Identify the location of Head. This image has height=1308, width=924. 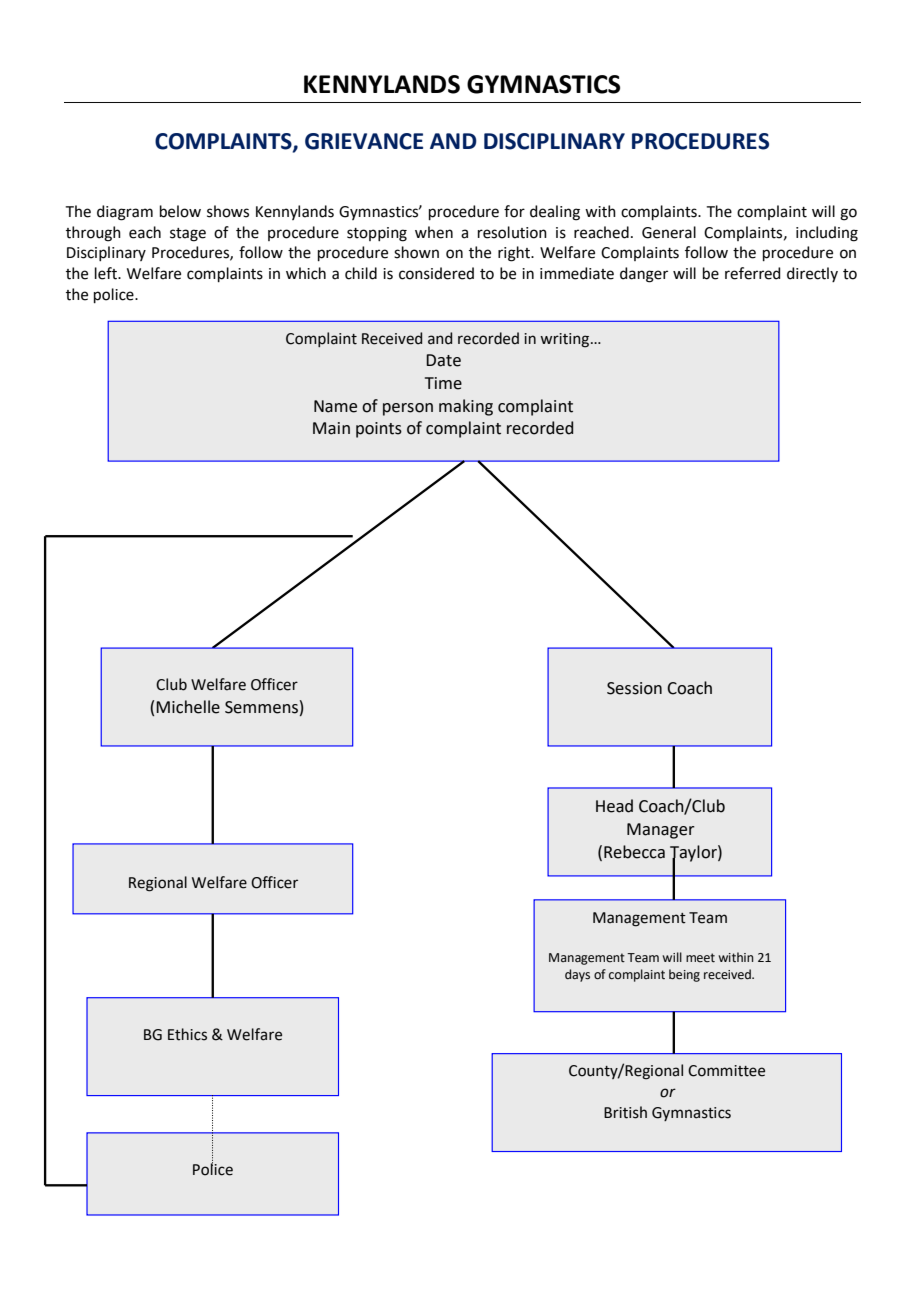
(614, 806).
